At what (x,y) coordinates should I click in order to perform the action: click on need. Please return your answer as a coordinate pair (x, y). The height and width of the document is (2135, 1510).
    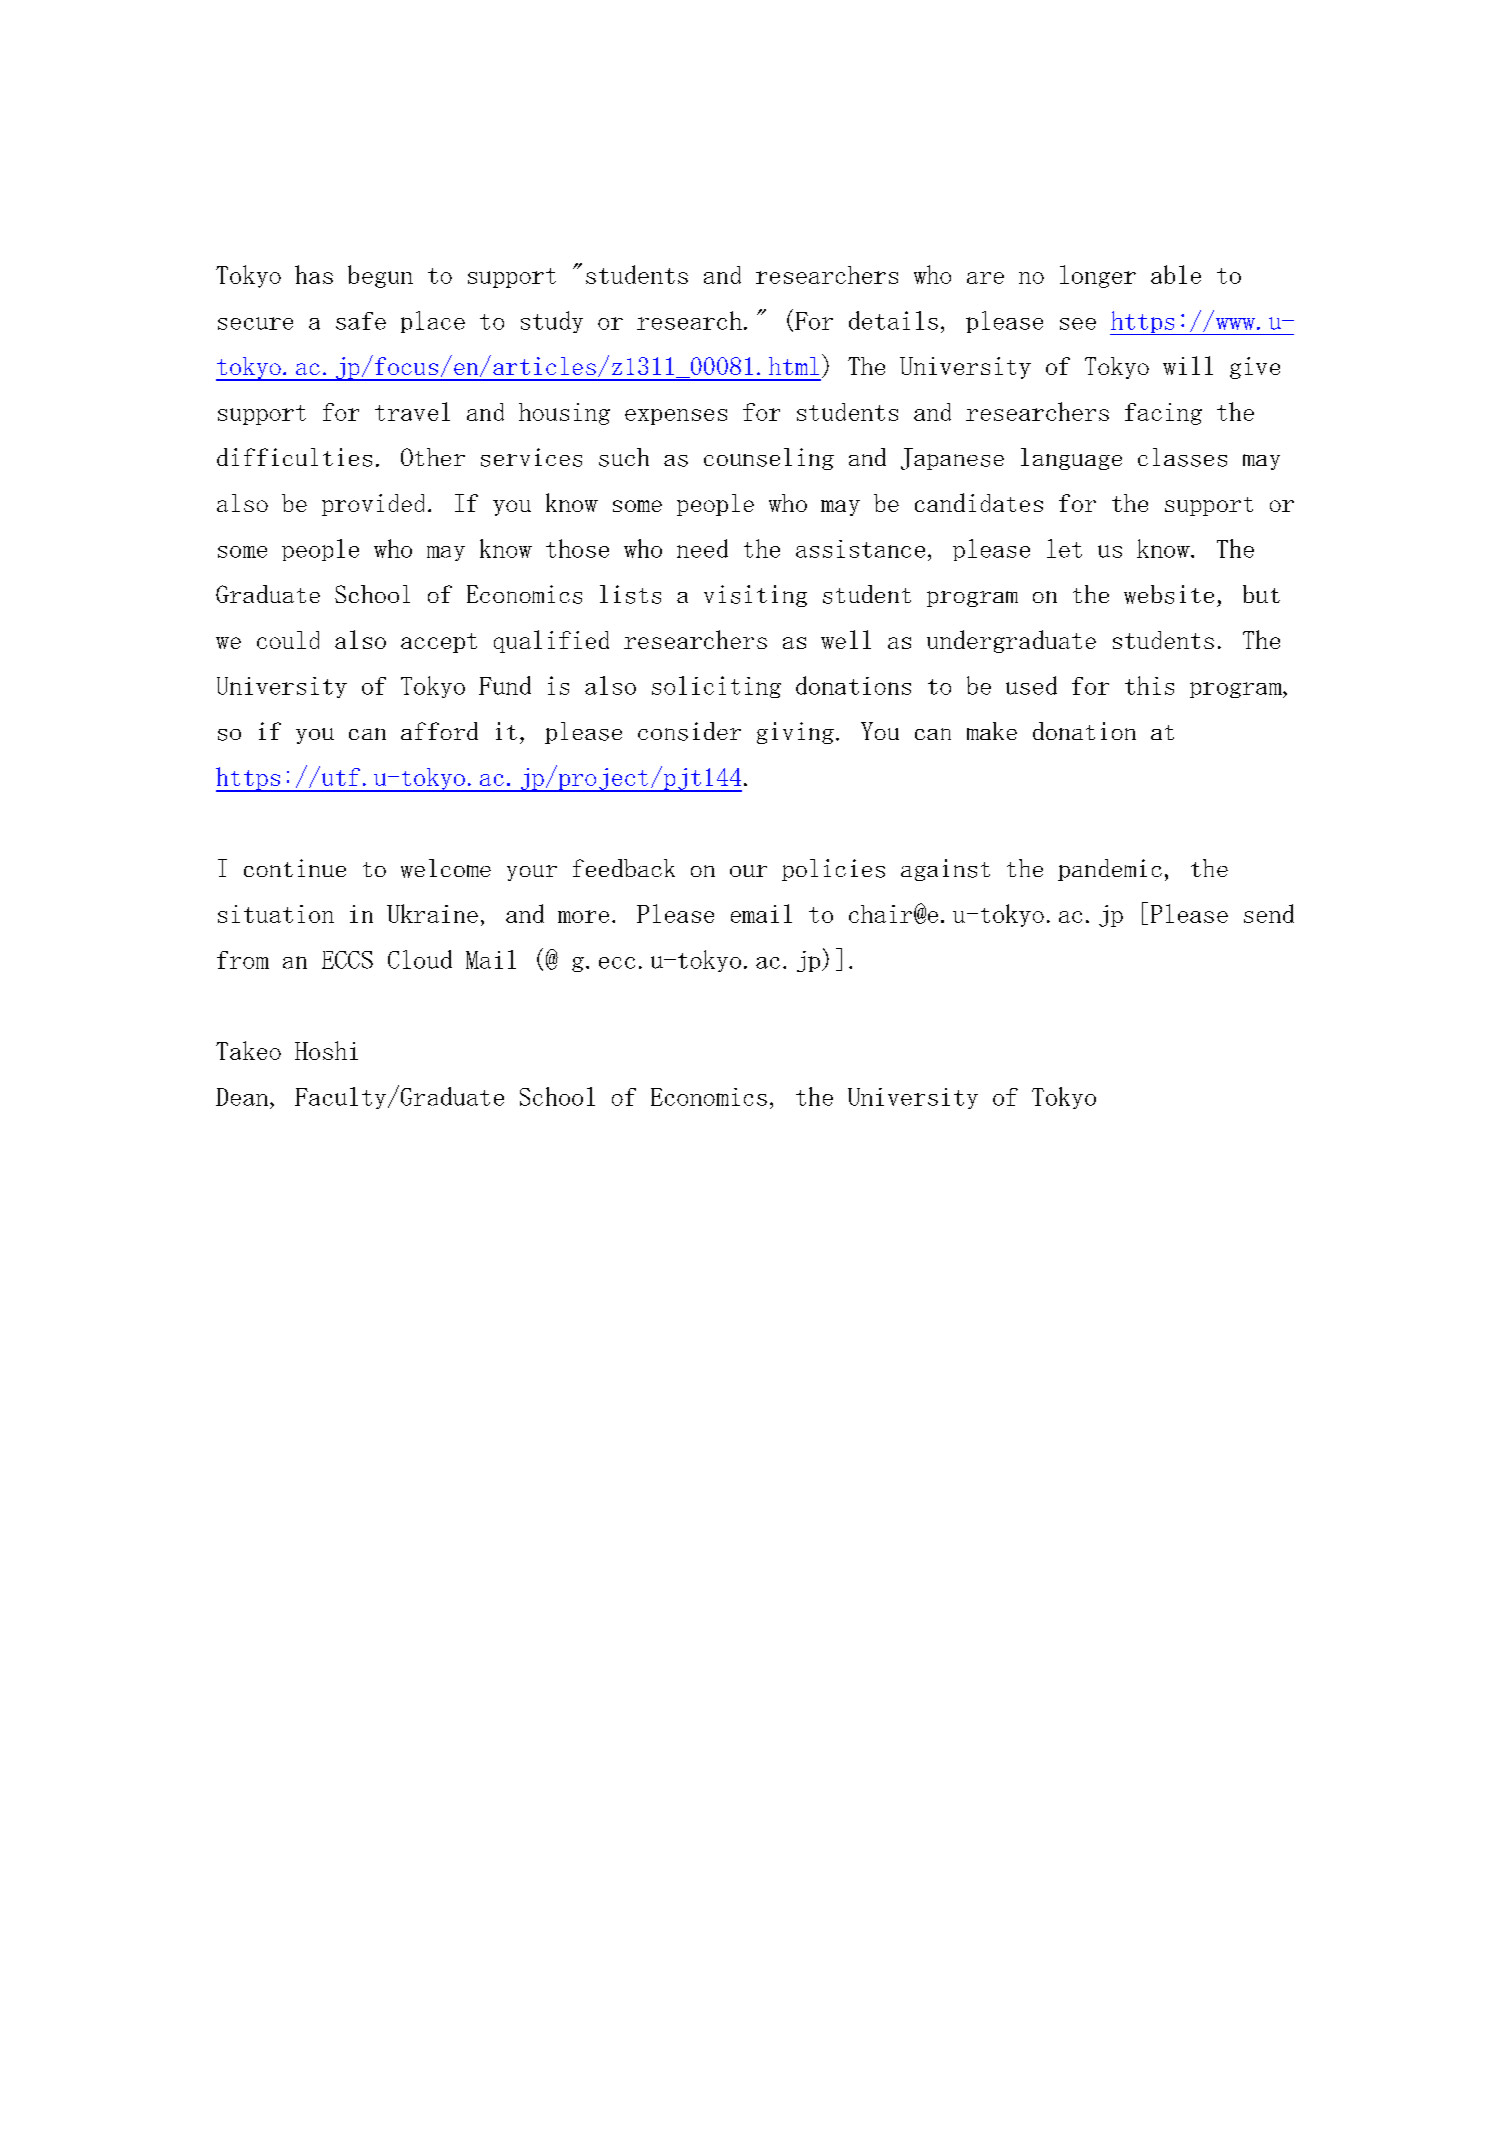
    Looking at the image, I should click on (702, 548).
